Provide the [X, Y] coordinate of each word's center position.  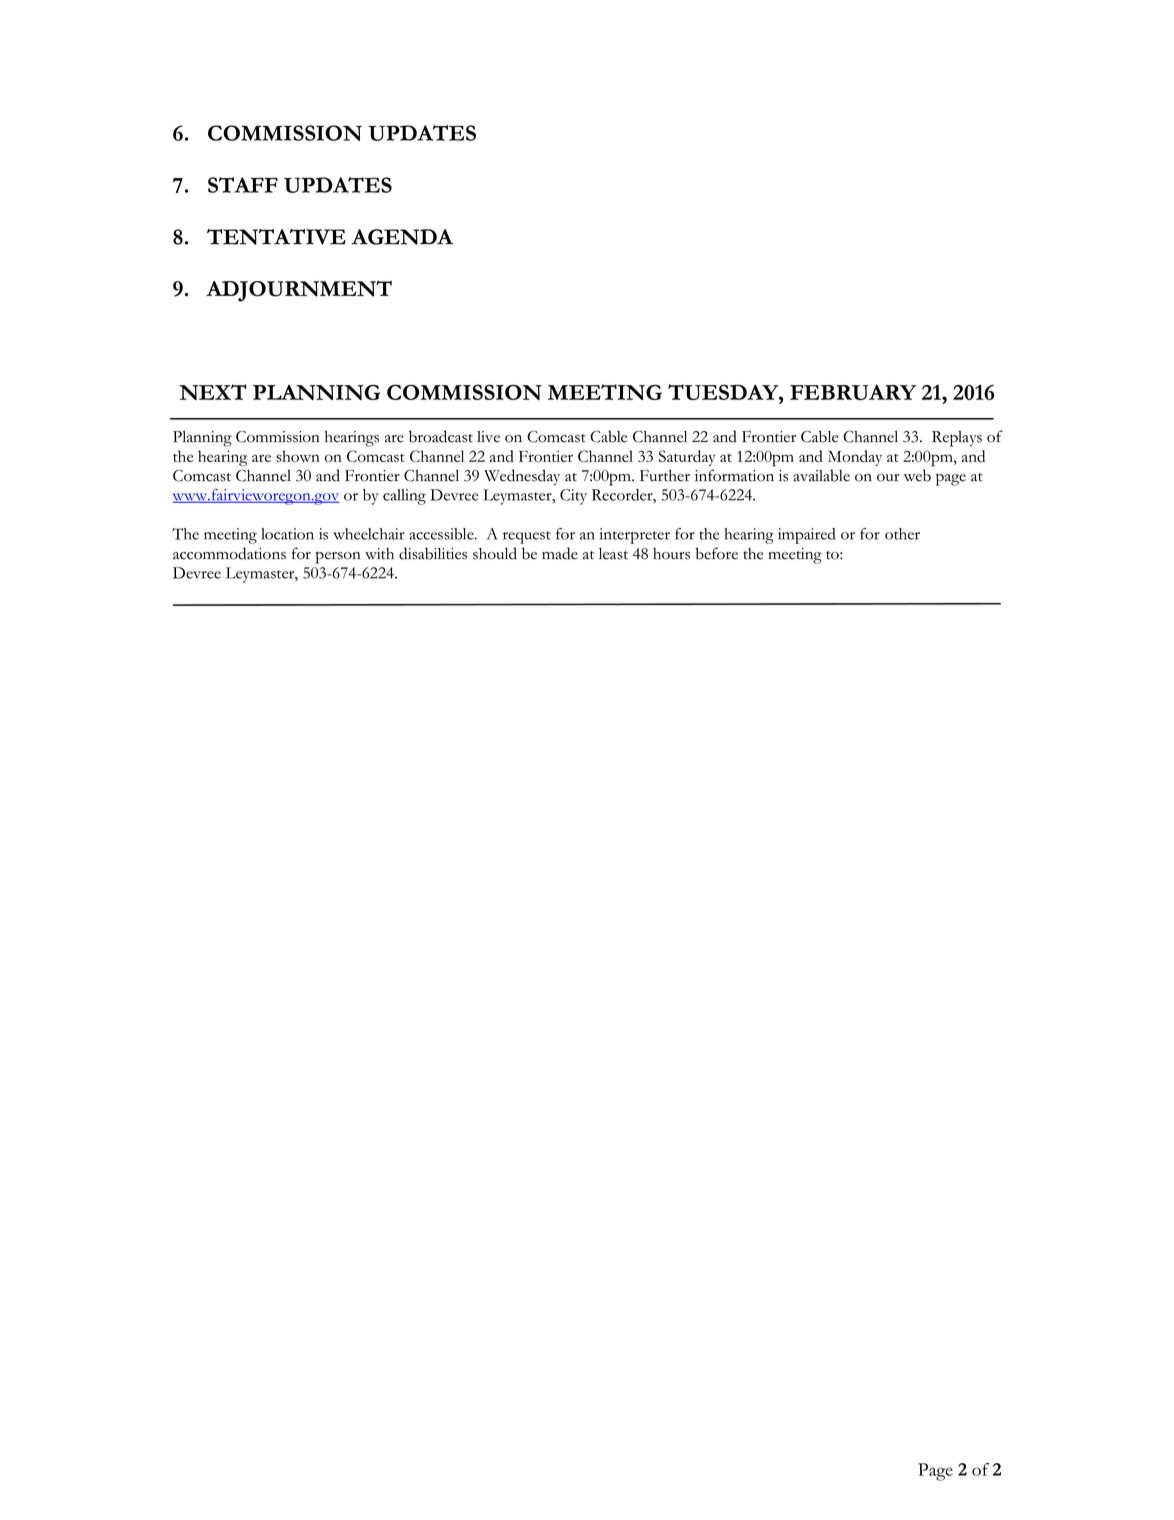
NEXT [212, 392]
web [917, 475]
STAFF [243, 185]
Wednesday [522, 477]
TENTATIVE [276, 237]
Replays [957, 439]
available [821, 475]
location [287, 534]
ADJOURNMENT [299, 291]
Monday [855, 458]
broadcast [441, 436]
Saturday [687, 458]
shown [298, 456]
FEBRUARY [853, 392]
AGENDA [402, 237]
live [488, 437]
